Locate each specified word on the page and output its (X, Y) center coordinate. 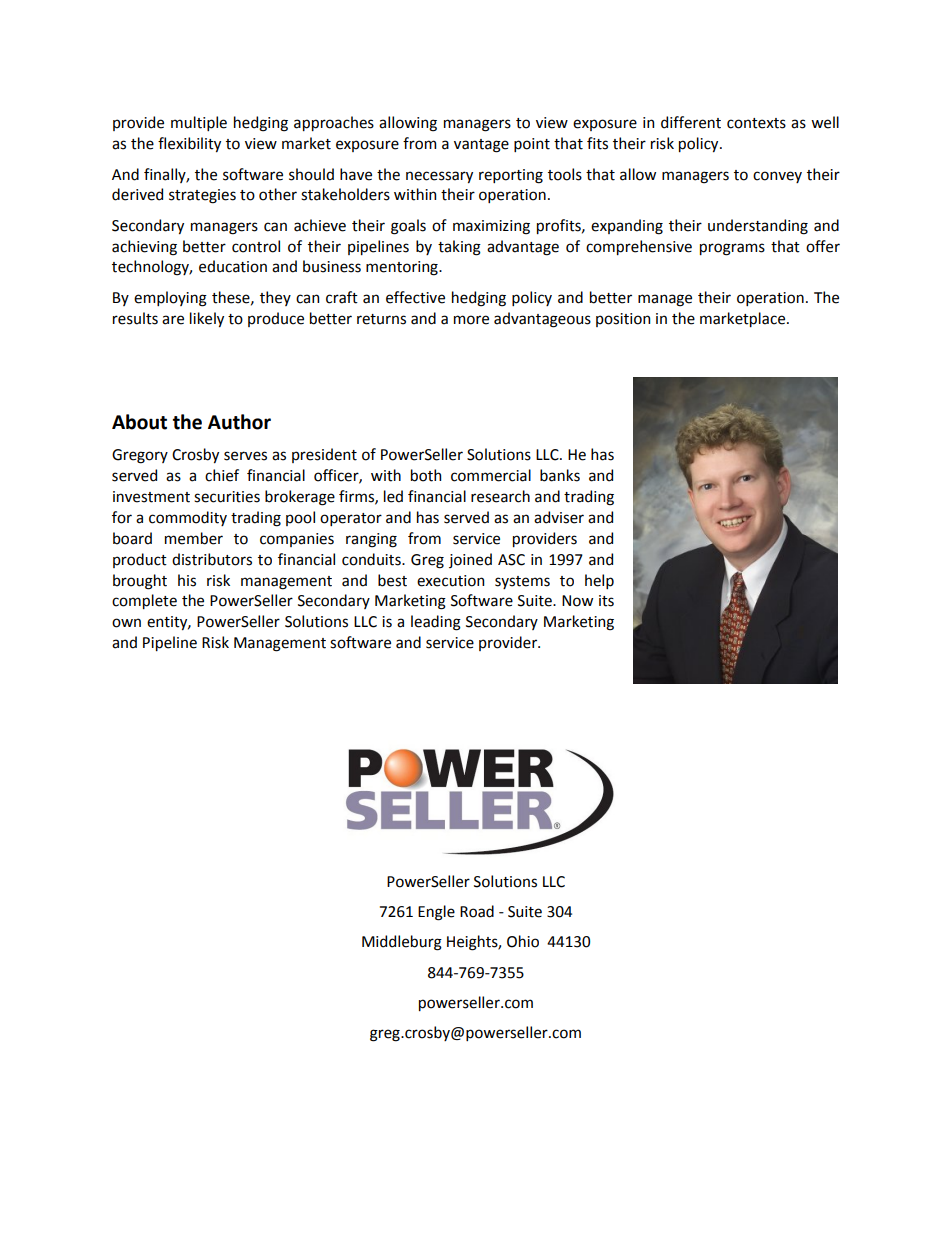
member (194, 538)
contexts (756, 123)
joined (470, 560)
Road (477, 911)
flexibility (189, 144)
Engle (436, 913)
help (599, 581)
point (532, 145)
